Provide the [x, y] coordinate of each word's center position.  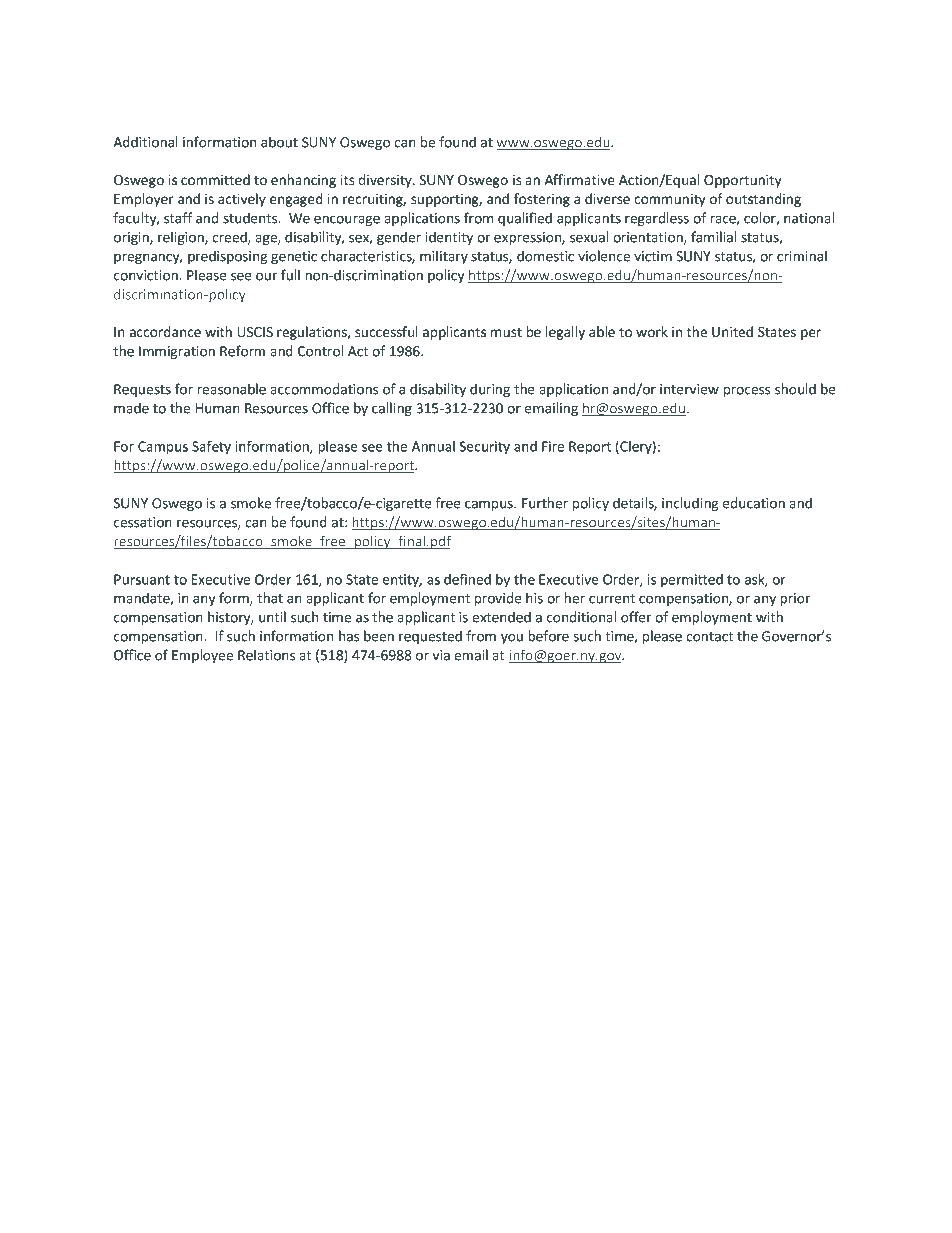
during [490, 390]
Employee [202, 656]
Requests [142, 390]
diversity [386, 181]
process [747, 391]
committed [215, 180]
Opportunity [742, 181]
